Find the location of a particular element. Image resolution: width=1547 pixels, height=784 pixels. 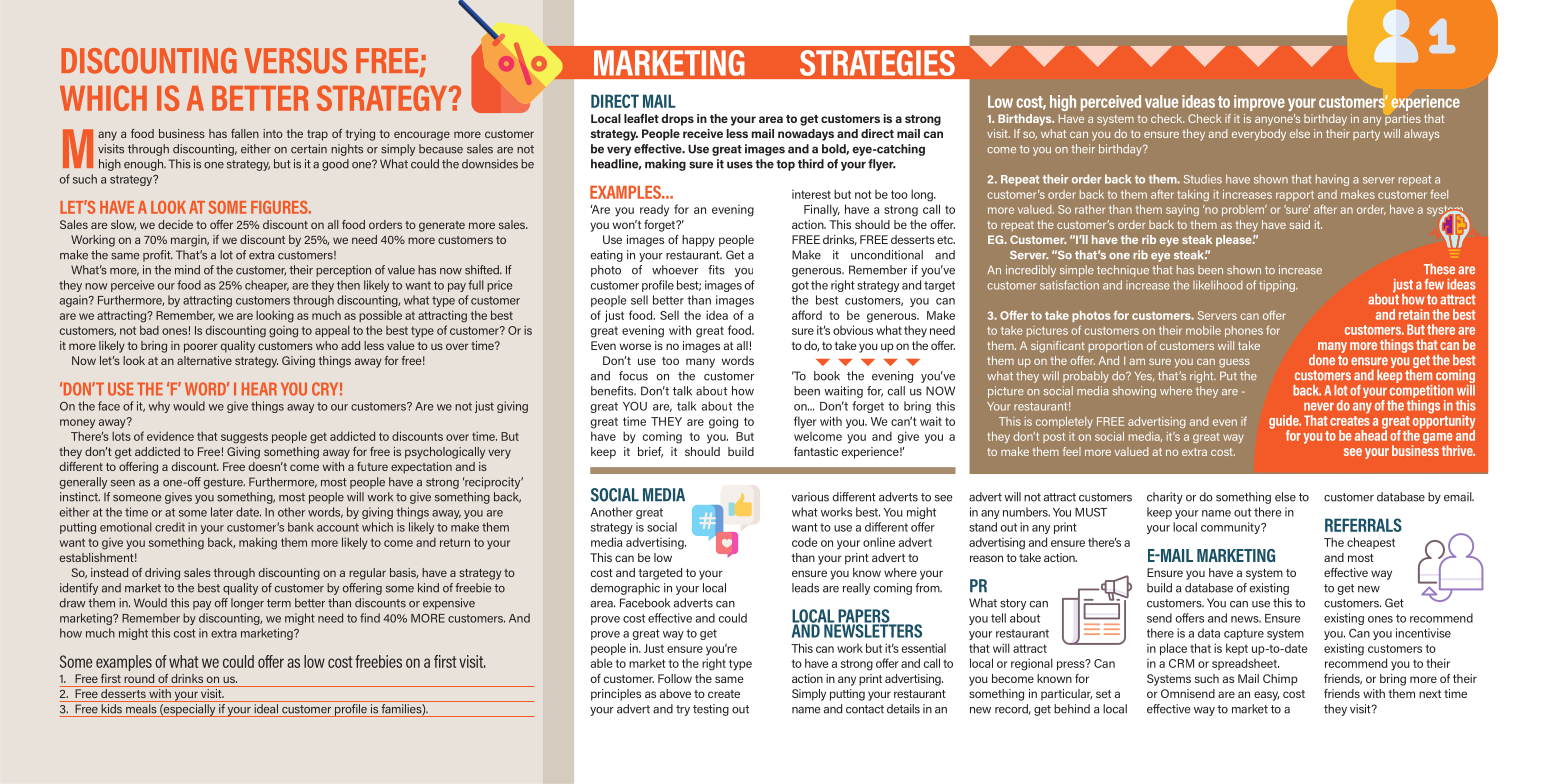

VERSUS is located at coordinates (295, 61).
